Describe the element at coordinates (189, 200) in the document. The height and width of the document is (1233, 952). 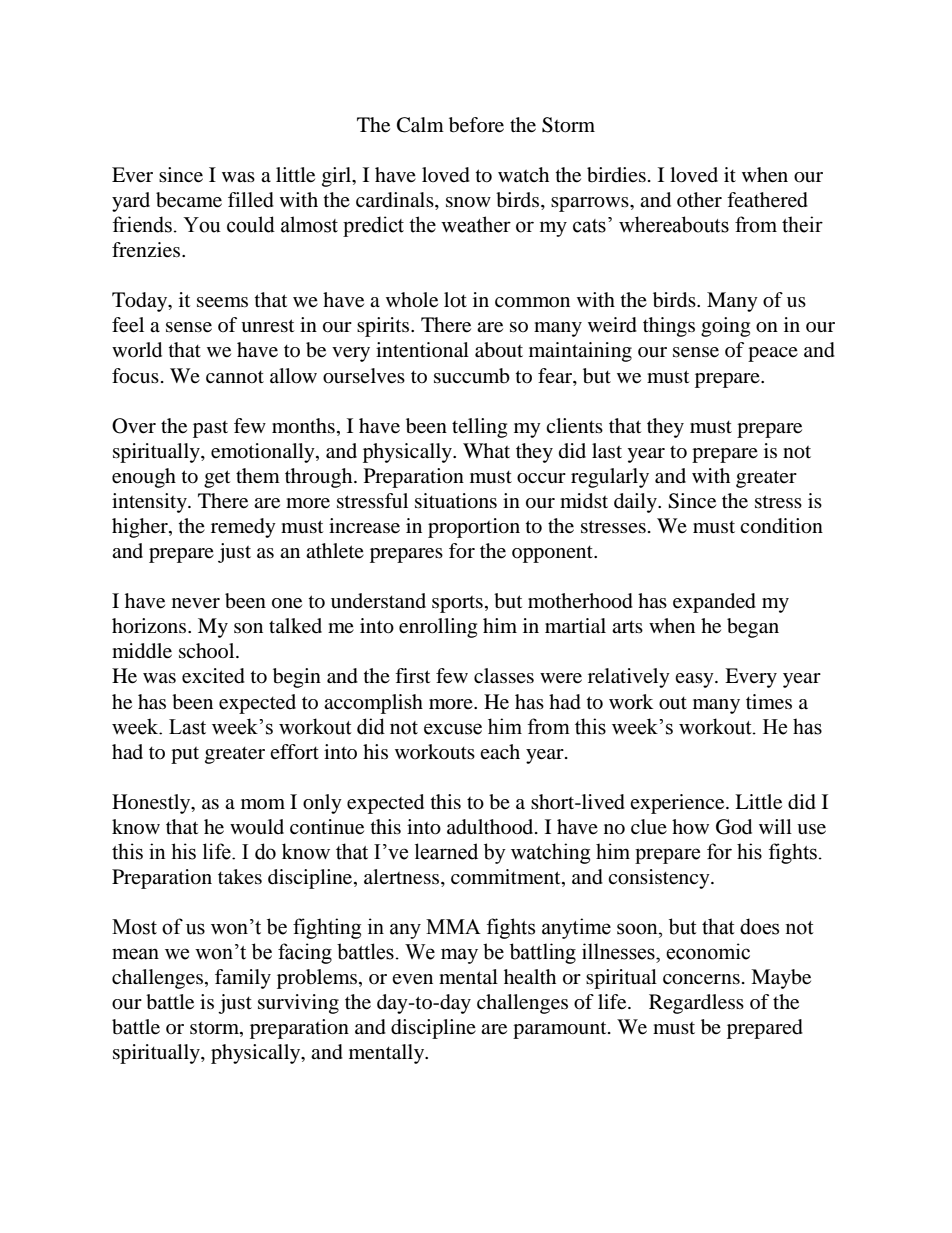
I see `became` at that location.
